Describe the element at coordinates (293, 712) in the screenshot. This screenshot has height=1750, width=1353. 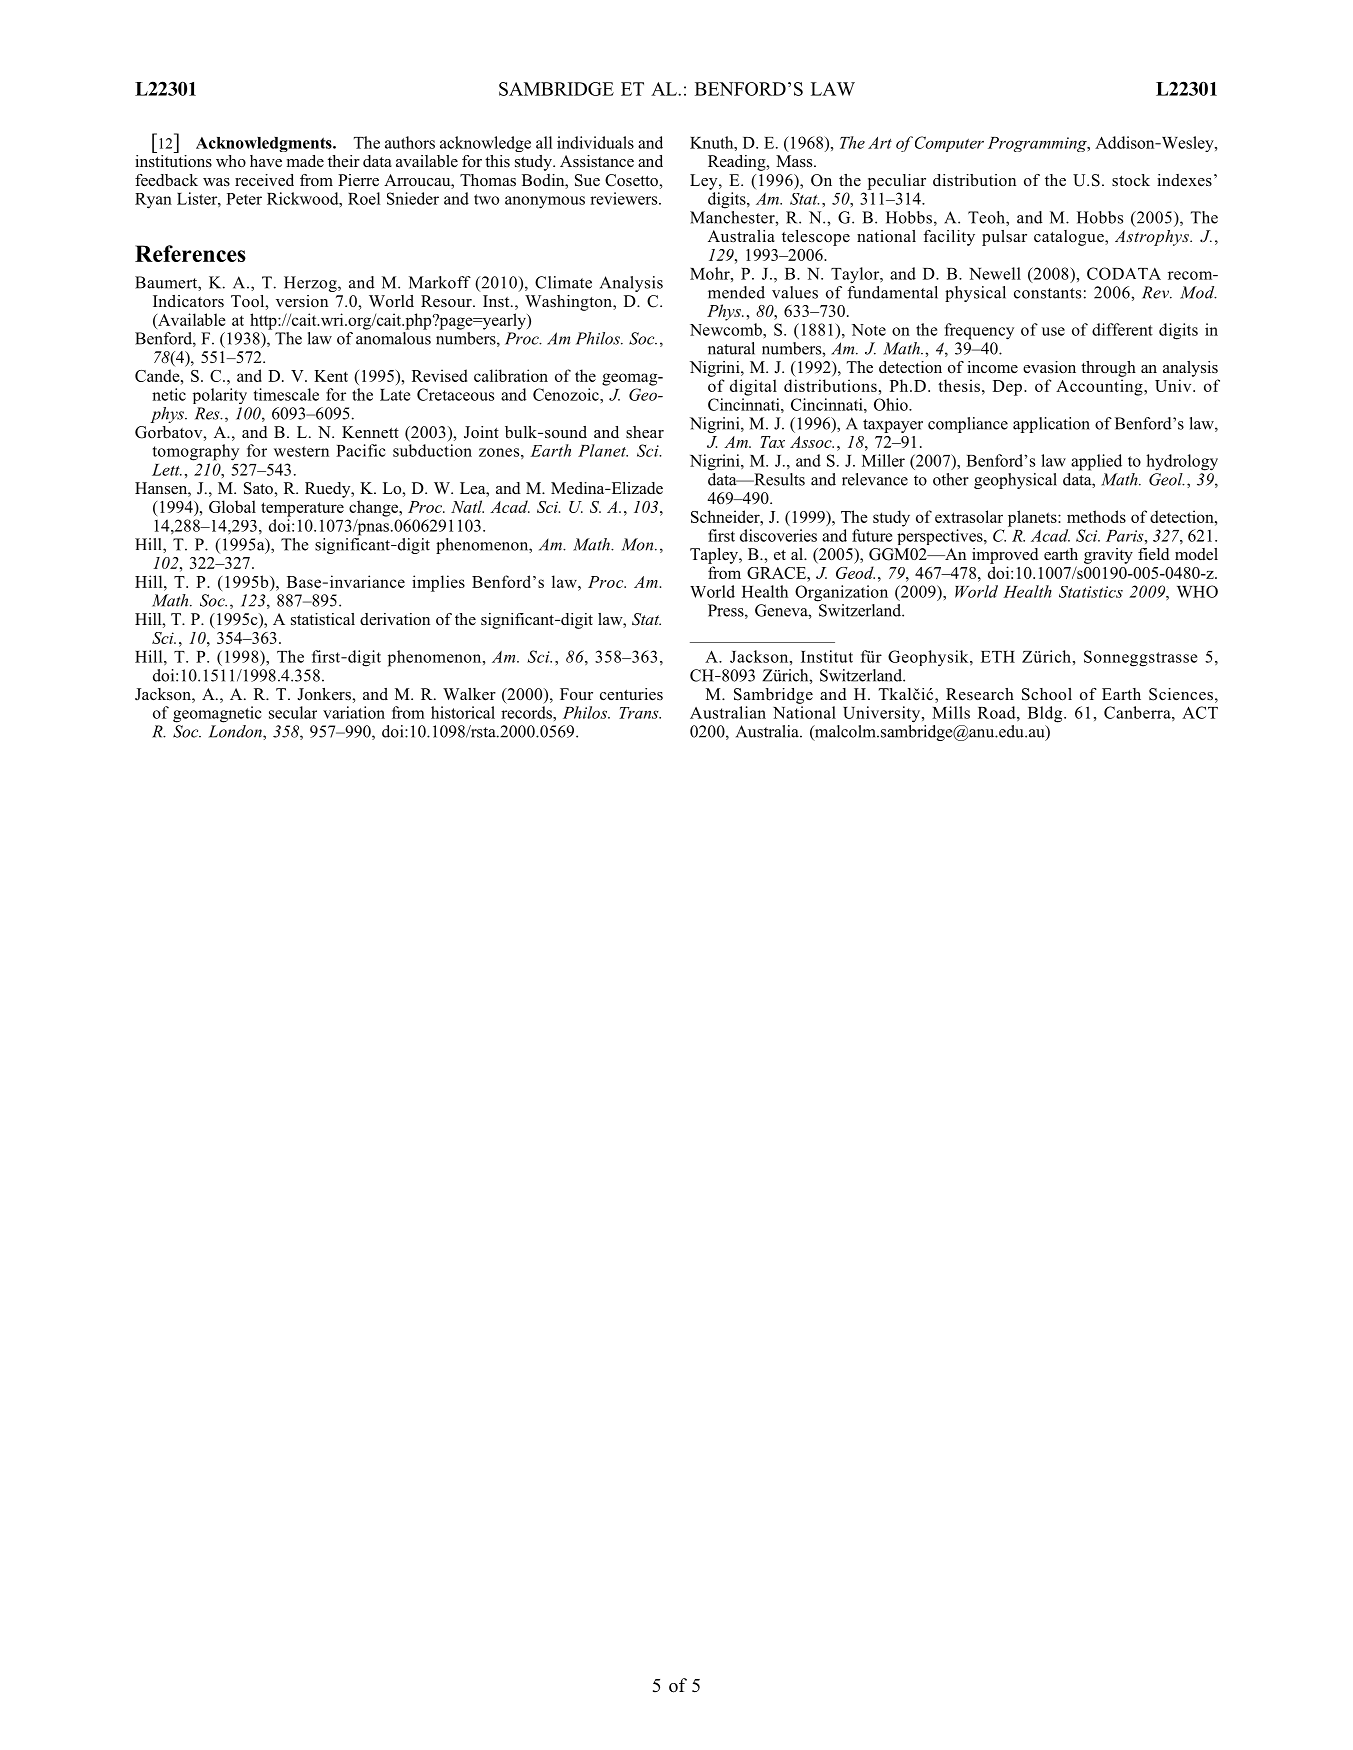
I see `secular` at that location.
